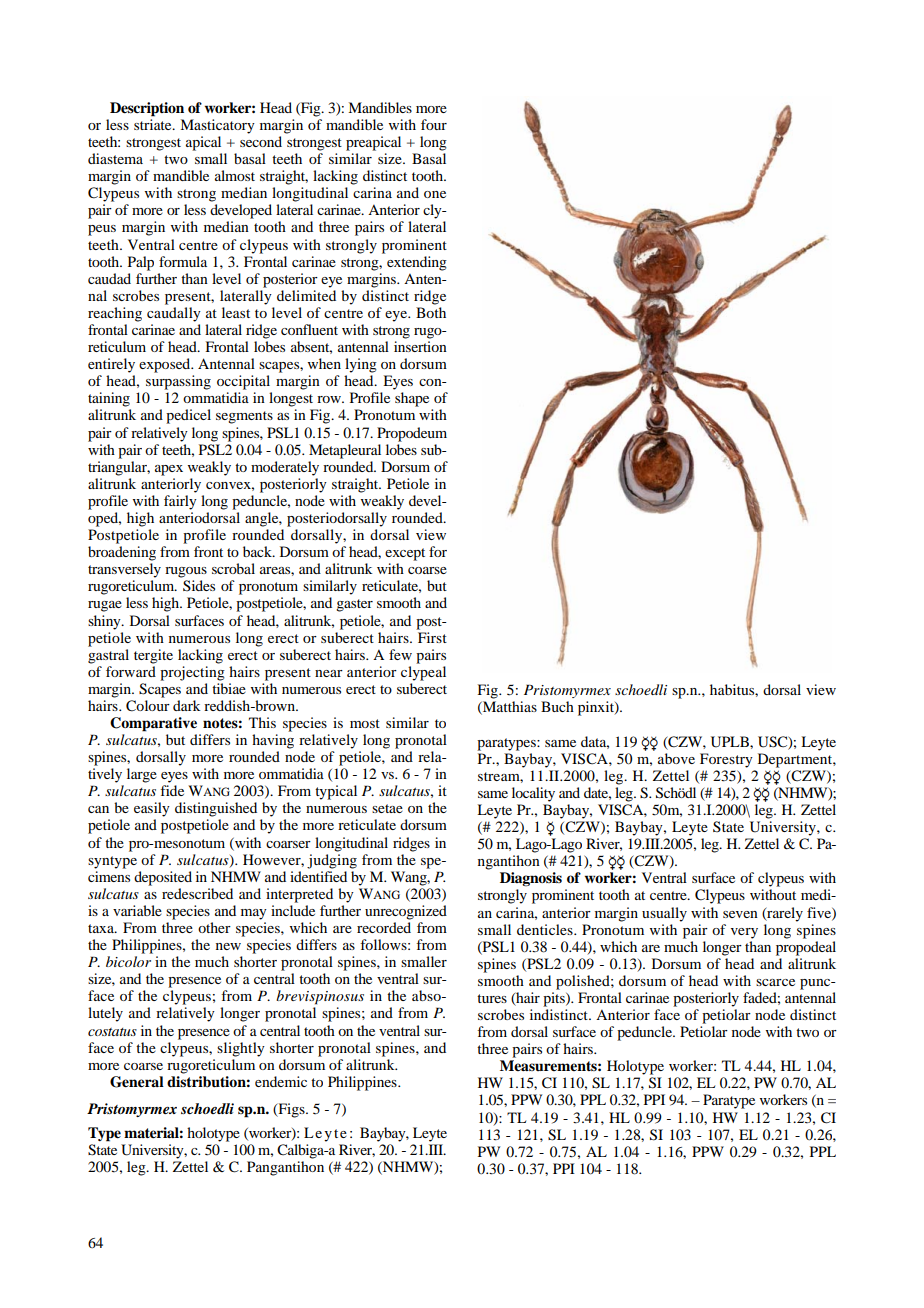 The image size is (924, 1308). Describe the element at coordinates (241, 1049) in the image. I see `slightly` at that location.
